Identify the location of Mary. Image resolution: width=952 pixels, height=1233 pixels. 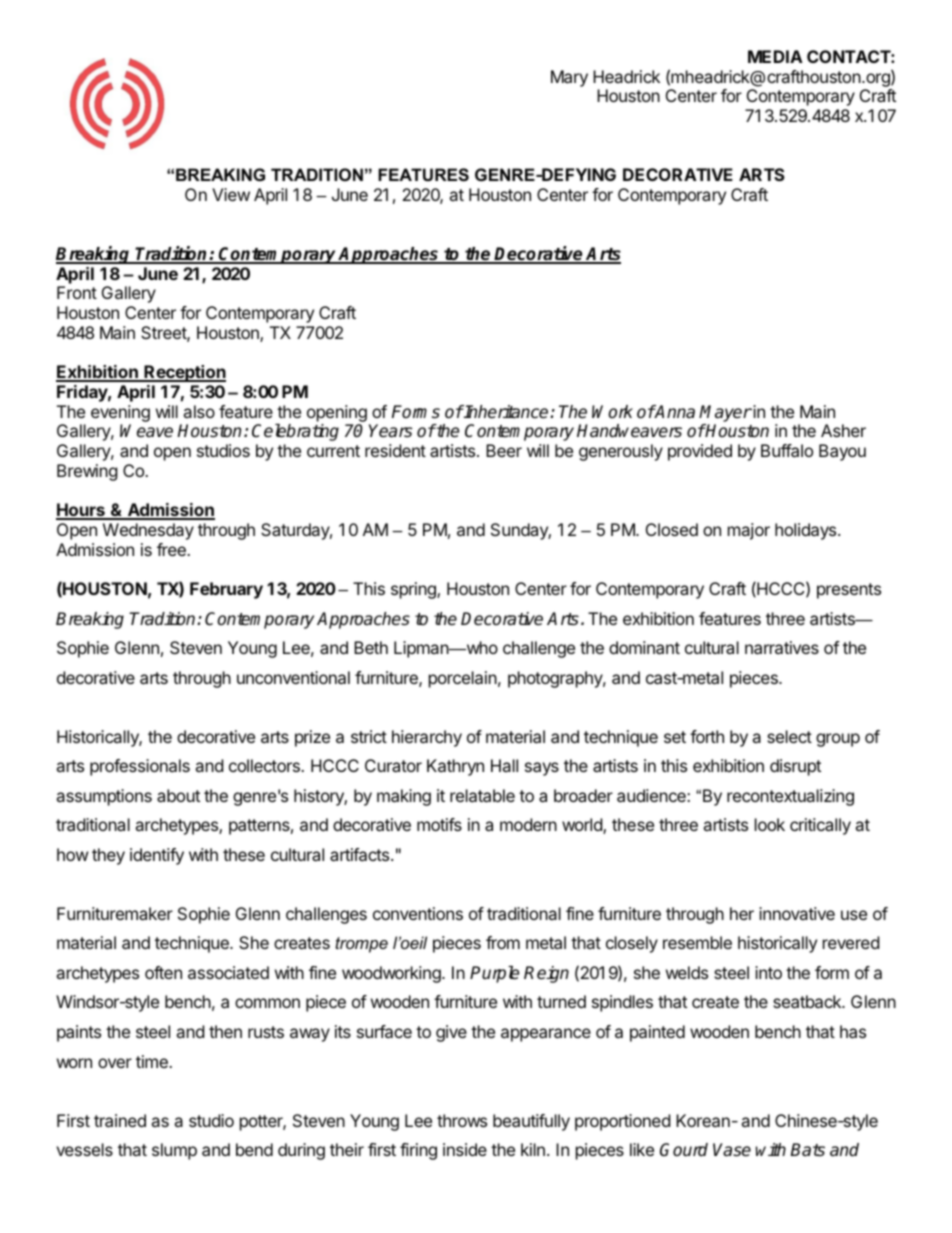
(569, 78).
